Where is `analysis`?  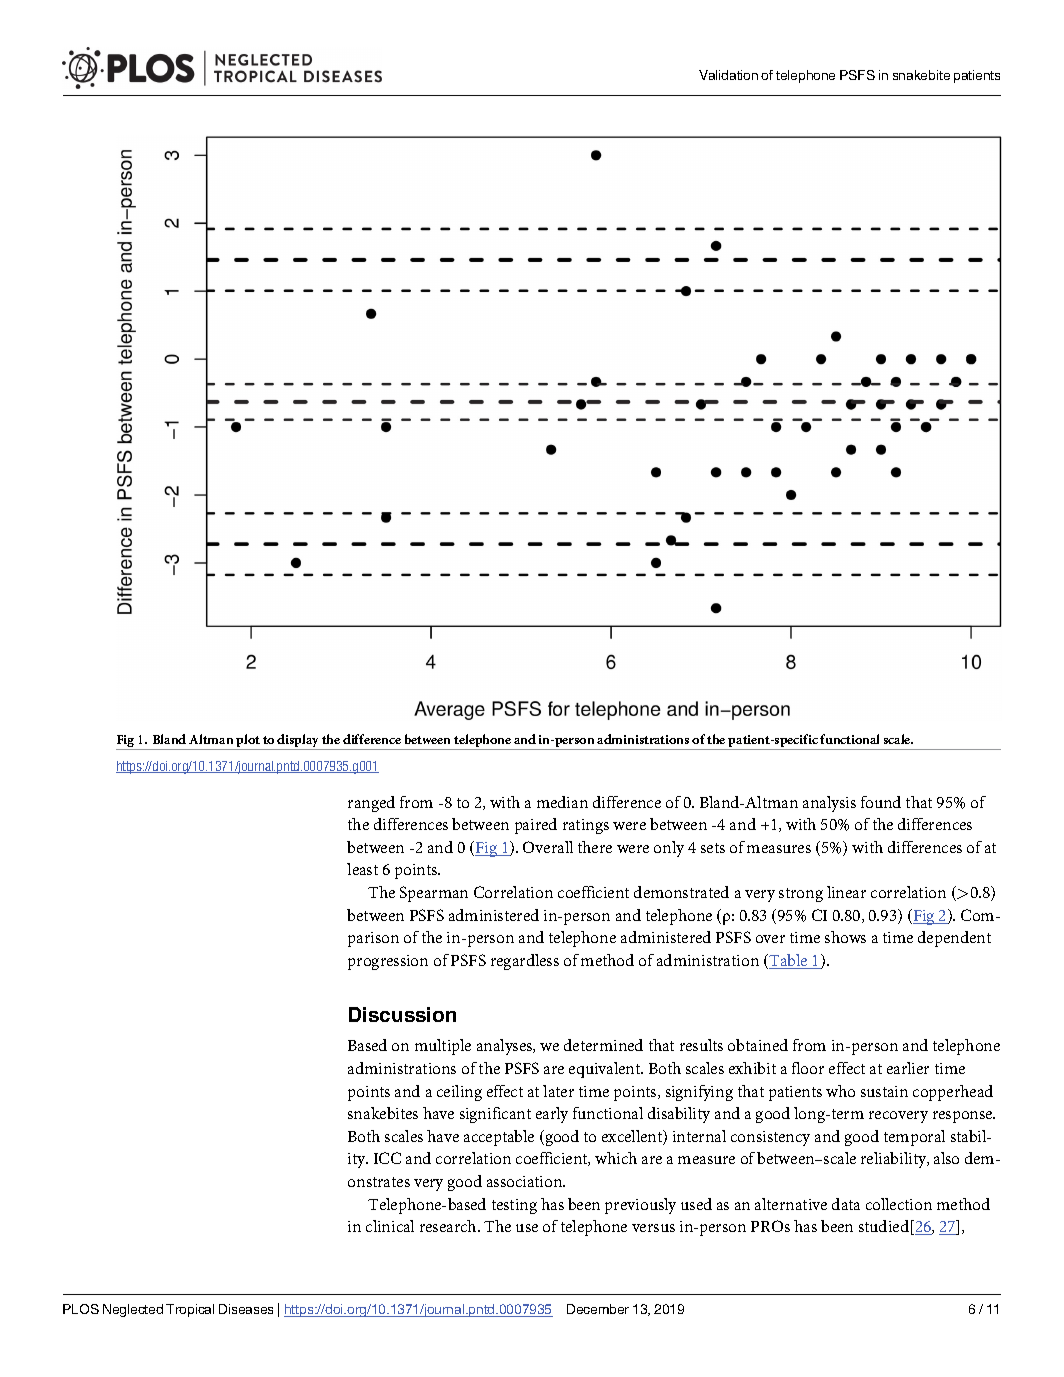 analysis is located at coordinates (829, 804).
